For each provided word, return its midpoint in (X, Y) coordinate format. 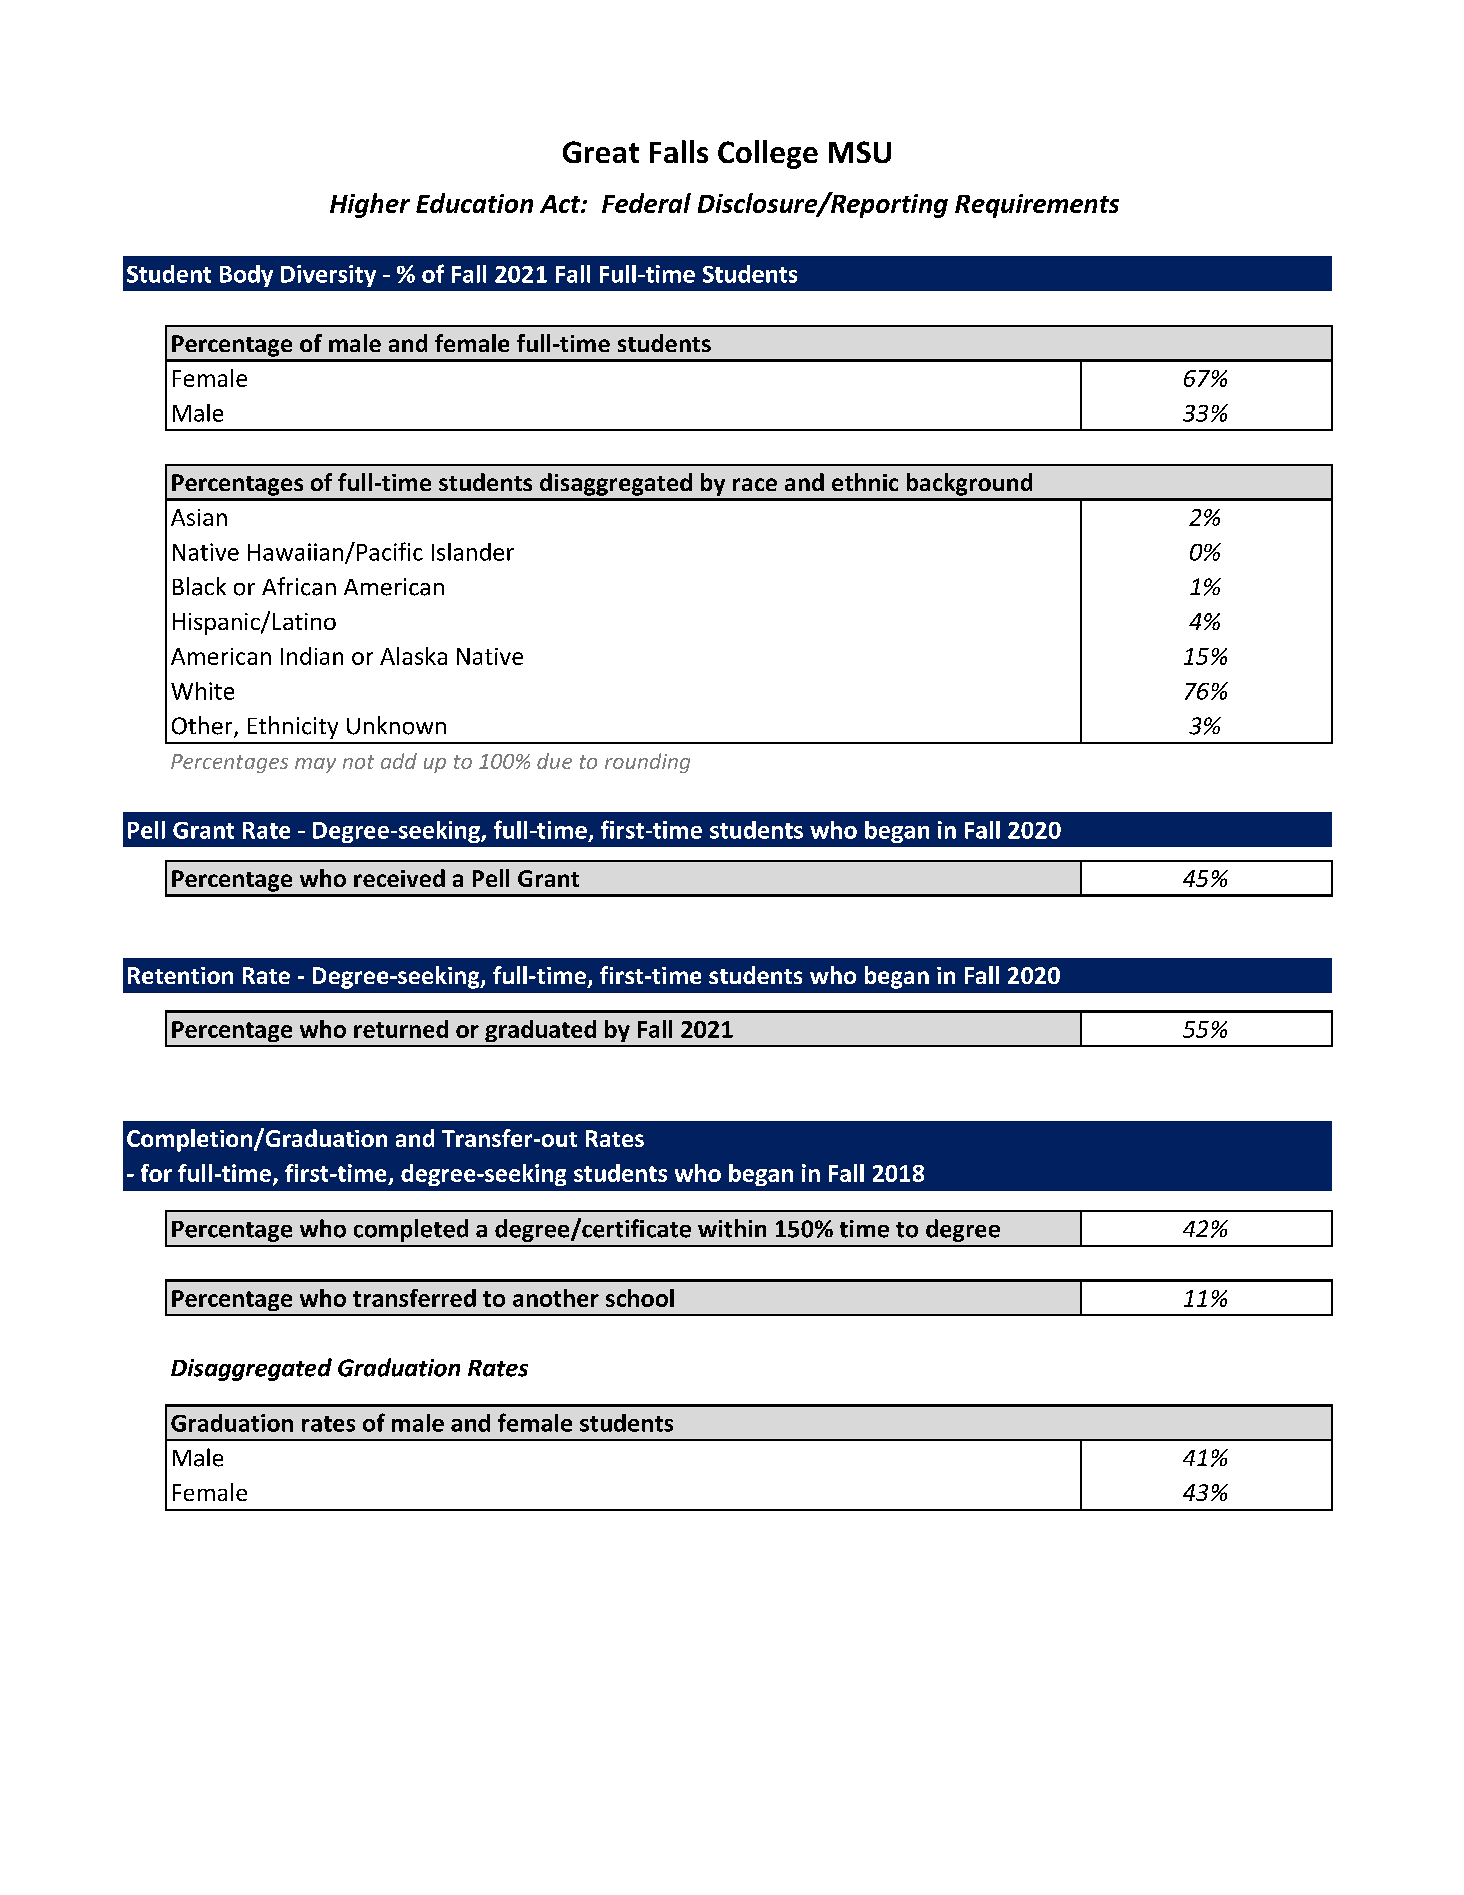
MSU (860, 152)
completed (411, 1230)
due (554, 761)
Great (601, 152)
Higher (370, 205)
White (202, 691)
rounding (647, 763)
